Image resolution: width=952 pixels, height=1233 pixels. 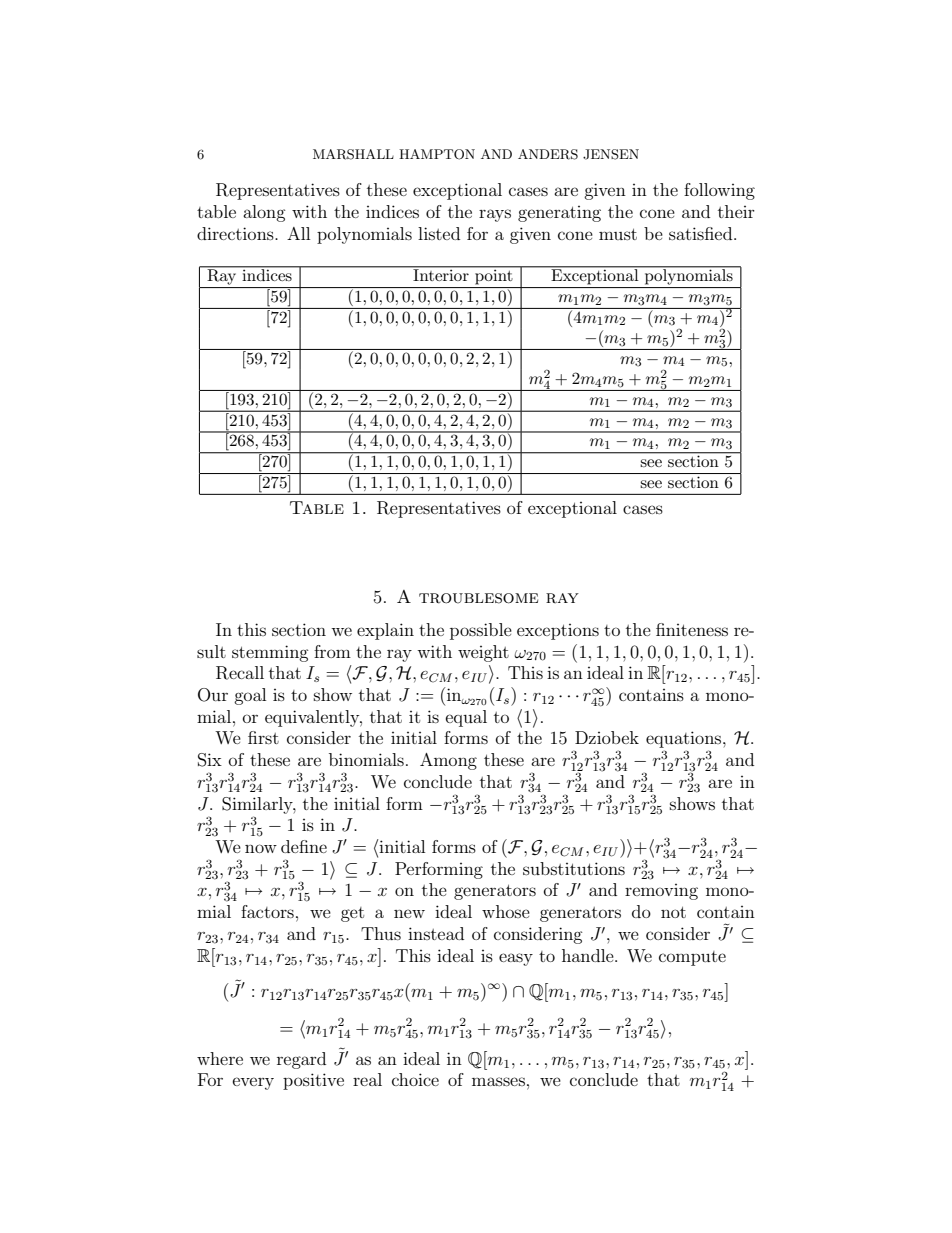 What do you see at coordinates (332, 651) in the image?
I see `from` at bounding box center [332, 651].
